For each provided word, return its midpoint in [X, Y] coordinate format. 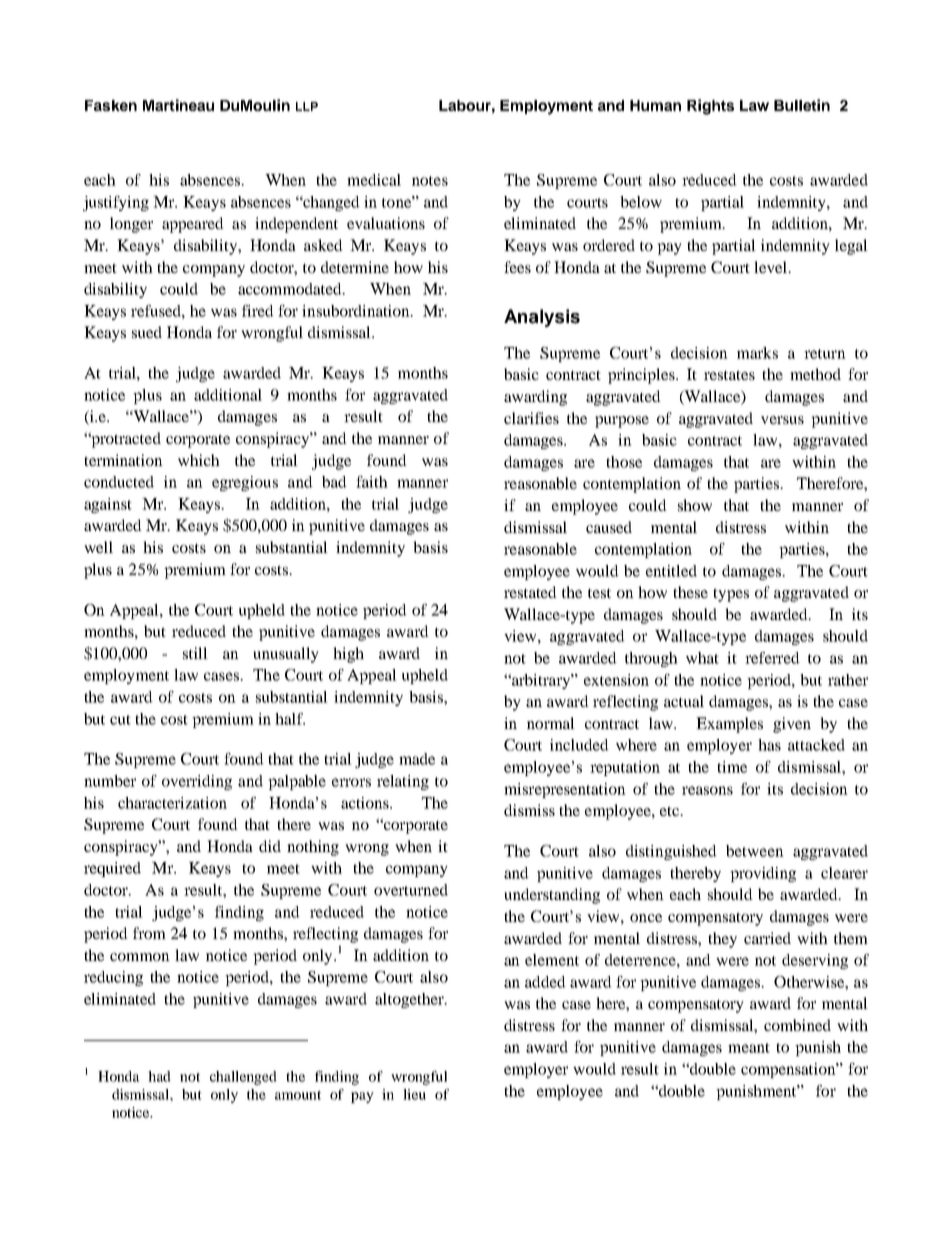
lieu [414, 1094]
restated [530, 592]
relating [403, 782]
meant [749, 1048]
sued [147, 332]
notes [430, 181]
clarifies [531, 418]
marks [757, 353]
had [159, 1076]
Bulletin [802, 105]
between [755, 851]
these [690, 592]
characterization [172, 803]
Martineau [178, 105]
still [195, 653]
